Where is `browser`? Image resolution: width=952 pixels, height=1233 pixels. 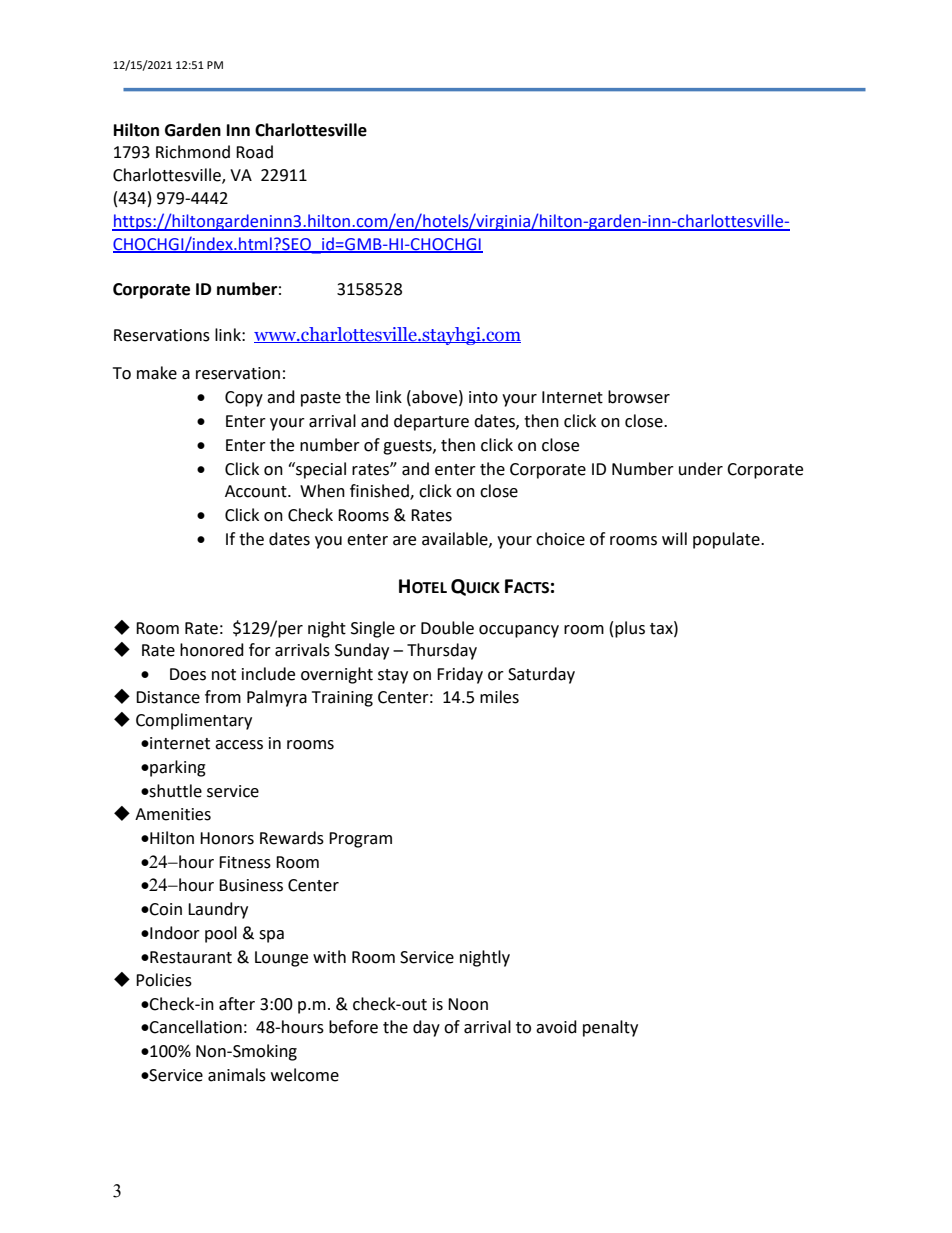 browser is located at coordinates (639, 397).
